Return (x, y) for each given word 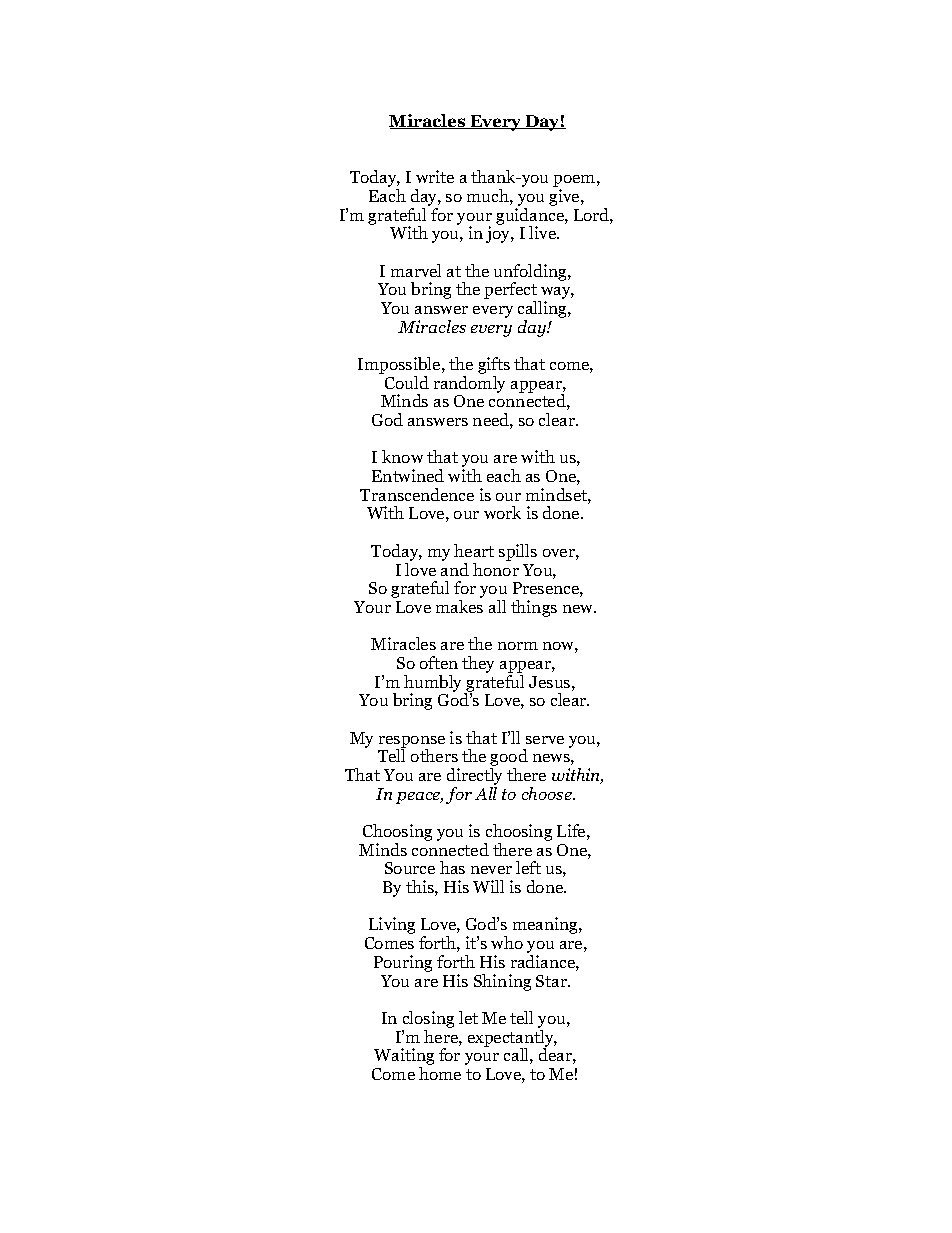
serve (545, 740)
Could (407, 382)
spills (518, 552)
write (435, 176)
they (478, 664)
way (556, 294)
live (544, 232)
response (412, 743)
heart (474, 550)
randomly (469, 384)
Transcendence (417, 494)
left (528, 867)
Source (410, 868)
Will (488, 886)
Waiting (404, 1058)
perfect (511, 292)
